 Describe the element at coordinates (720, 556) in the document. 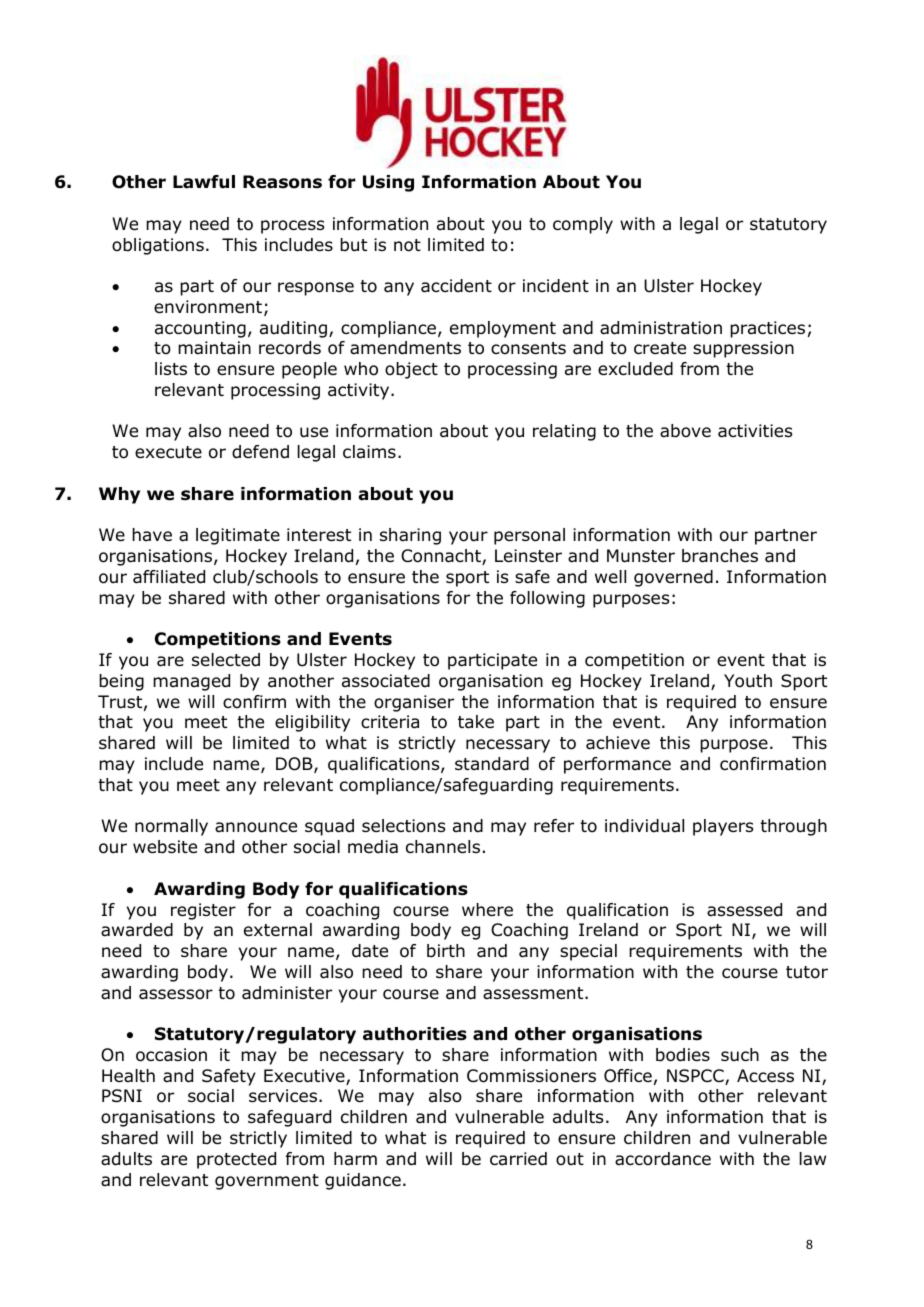

I see `branches` at that location.
